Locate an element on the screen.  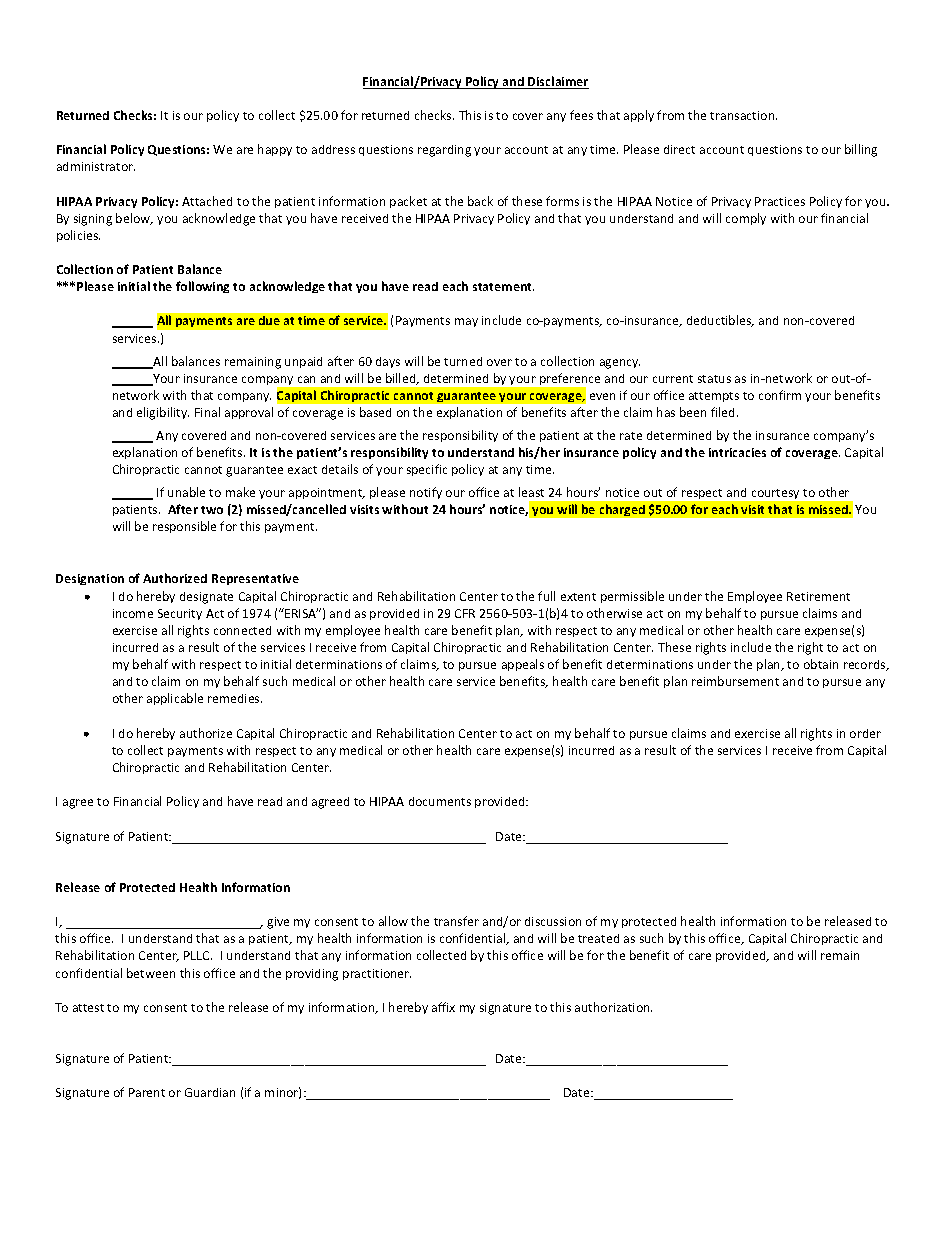
documents is located at coordinates (440, 801).
